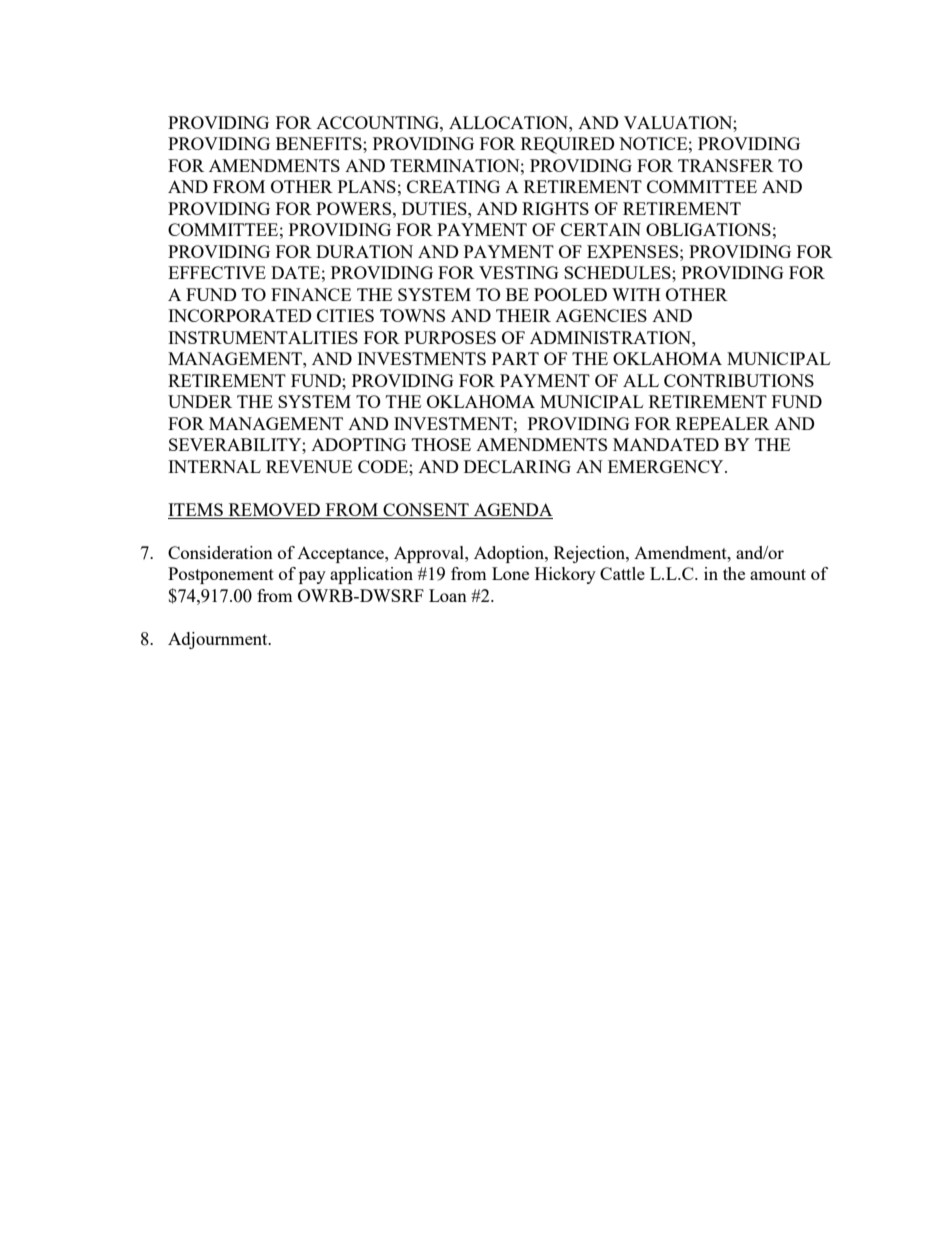  I want to click on Loan, so click(448, 595).
